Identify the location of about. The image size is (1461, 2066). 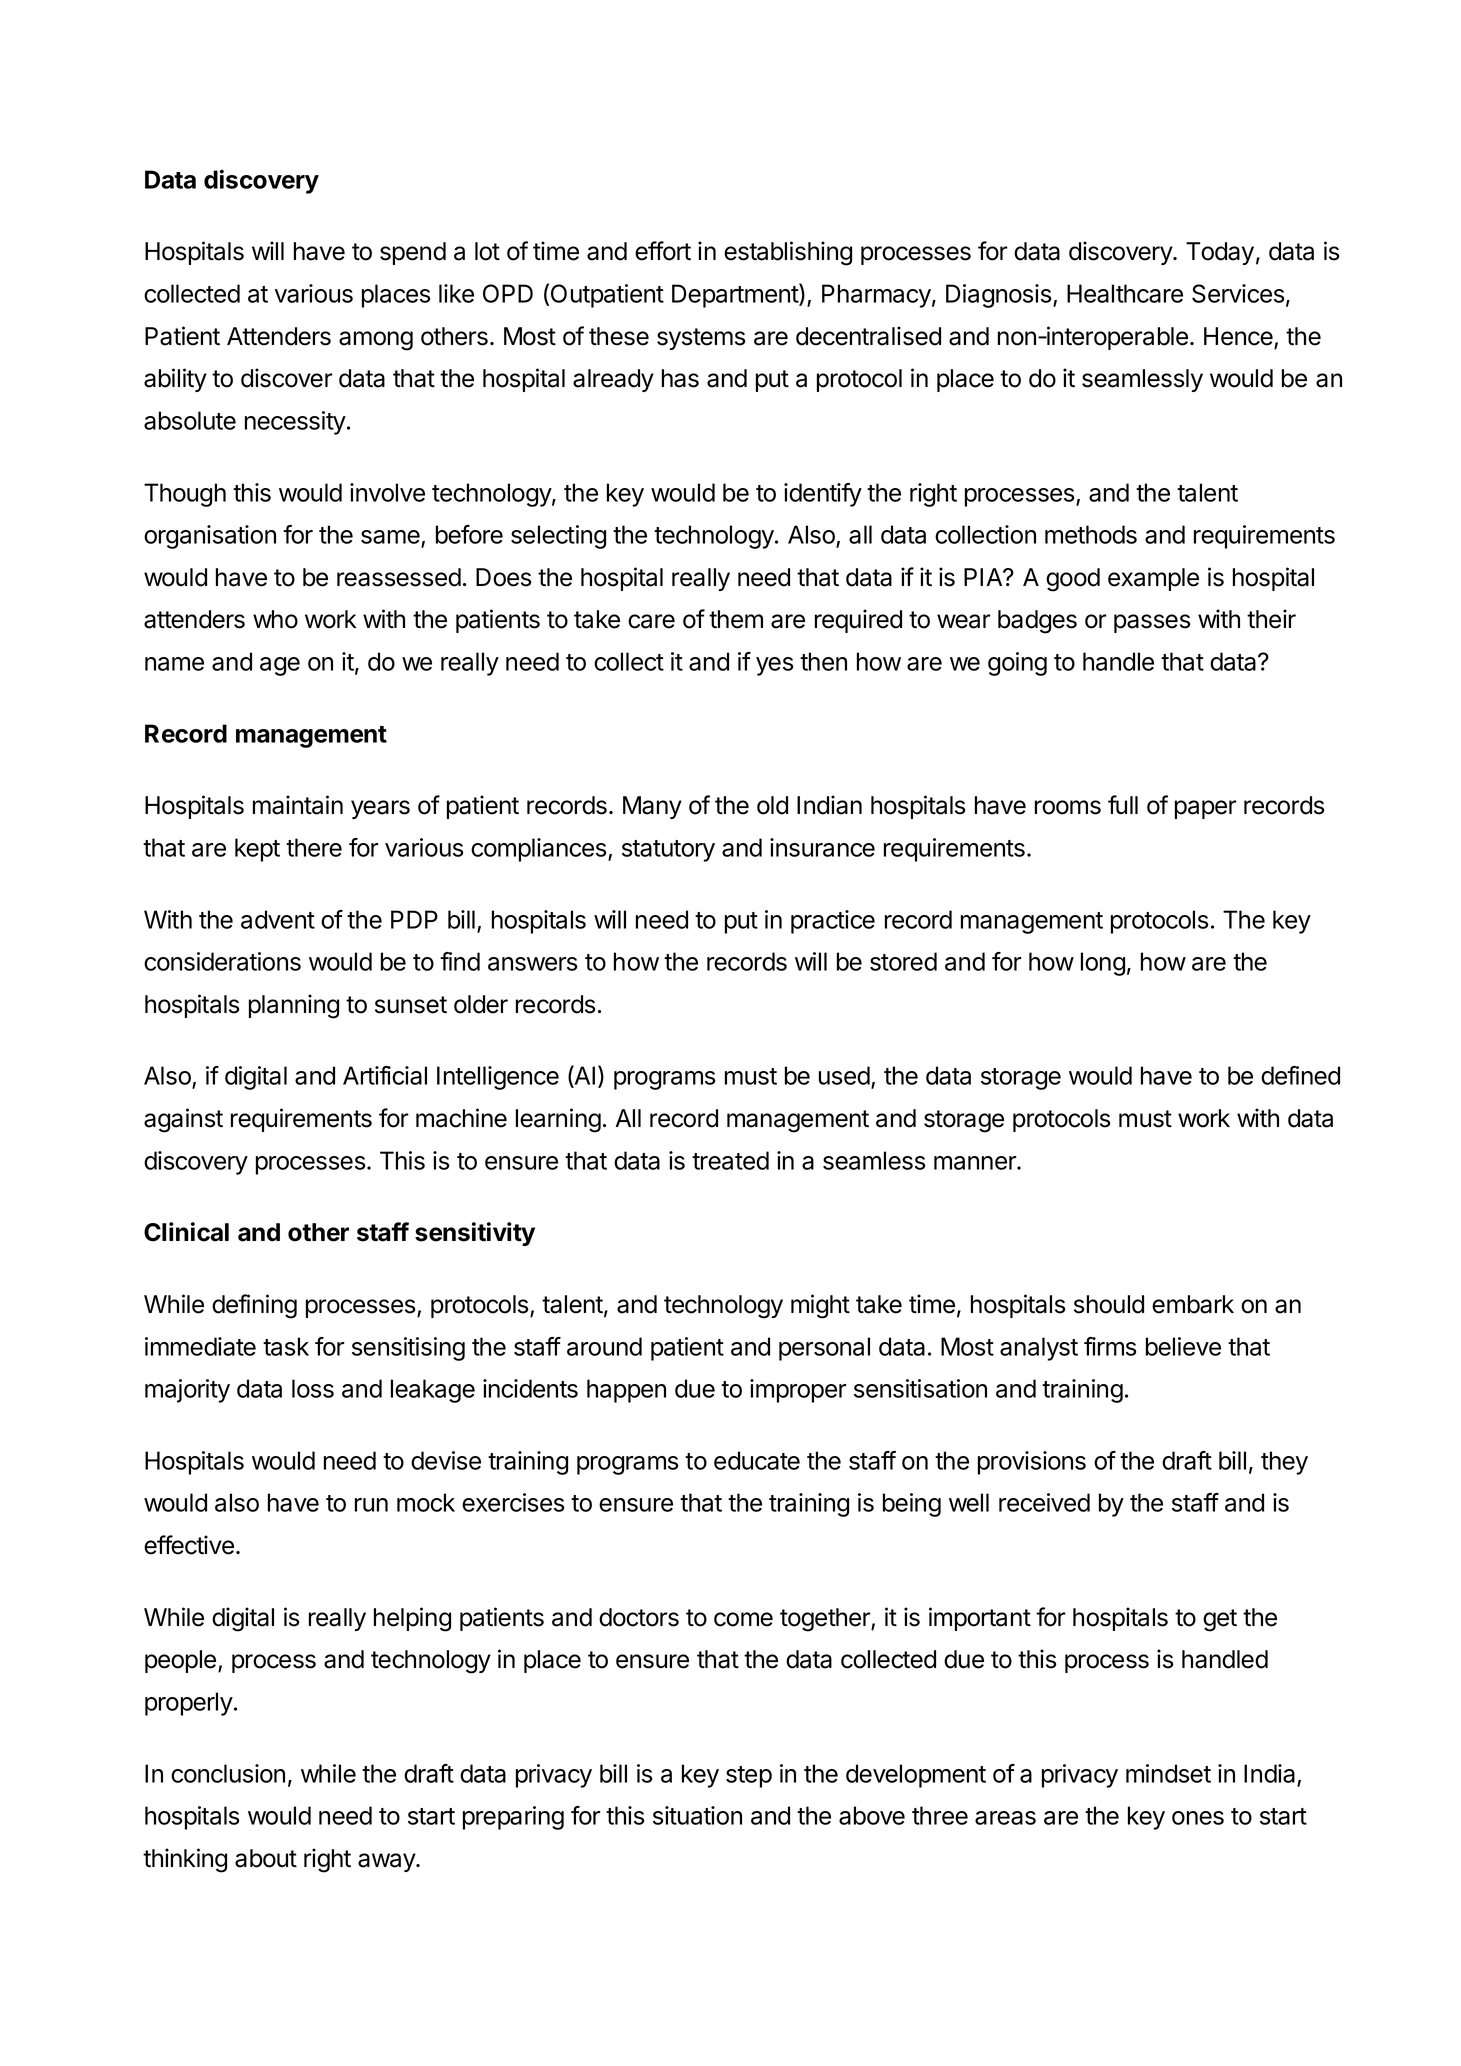
(266, 1858).
